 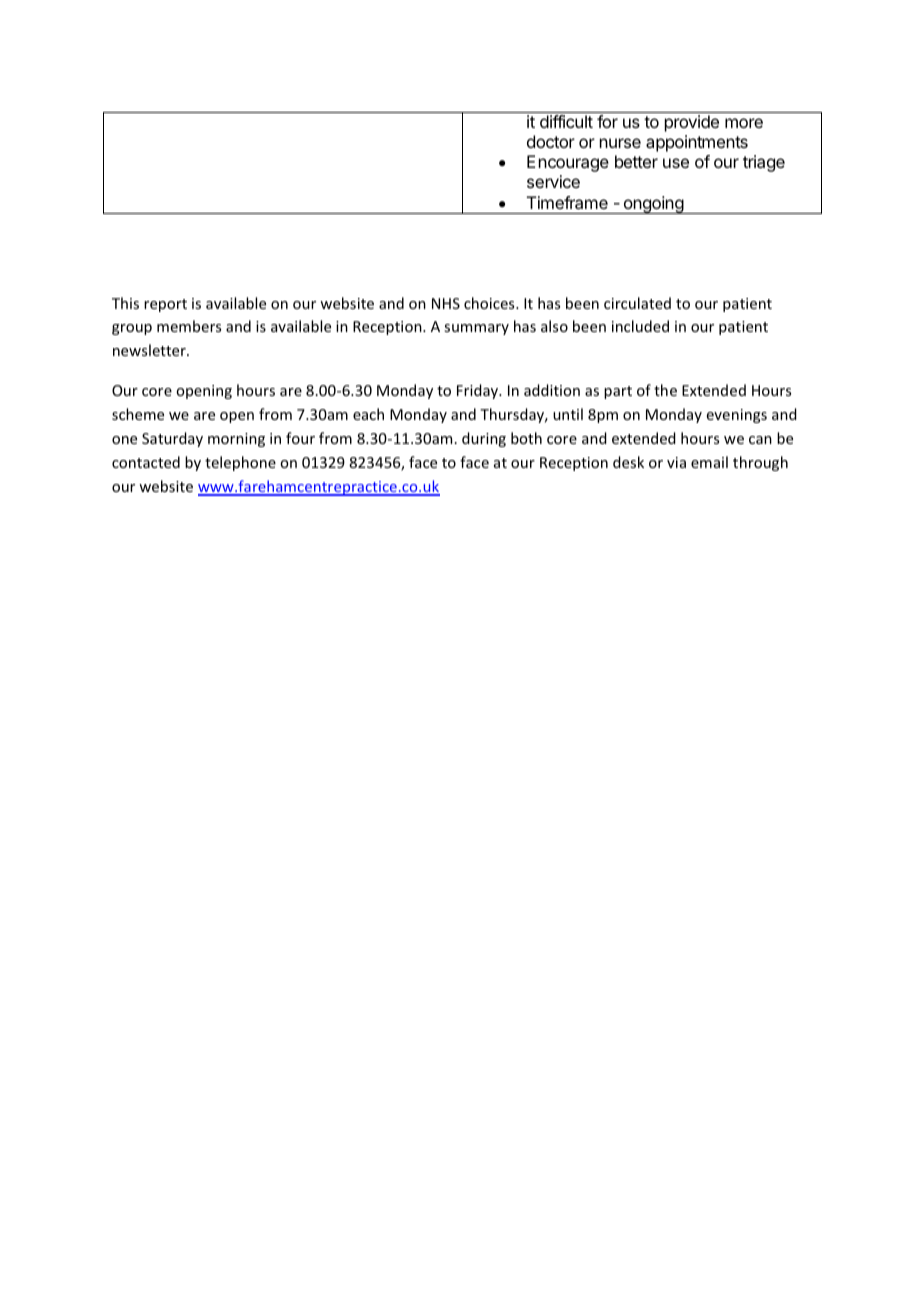 What do you see at coordinates (566, 121) in the page?
I see `difficult` at bounding box center [566, 121].
